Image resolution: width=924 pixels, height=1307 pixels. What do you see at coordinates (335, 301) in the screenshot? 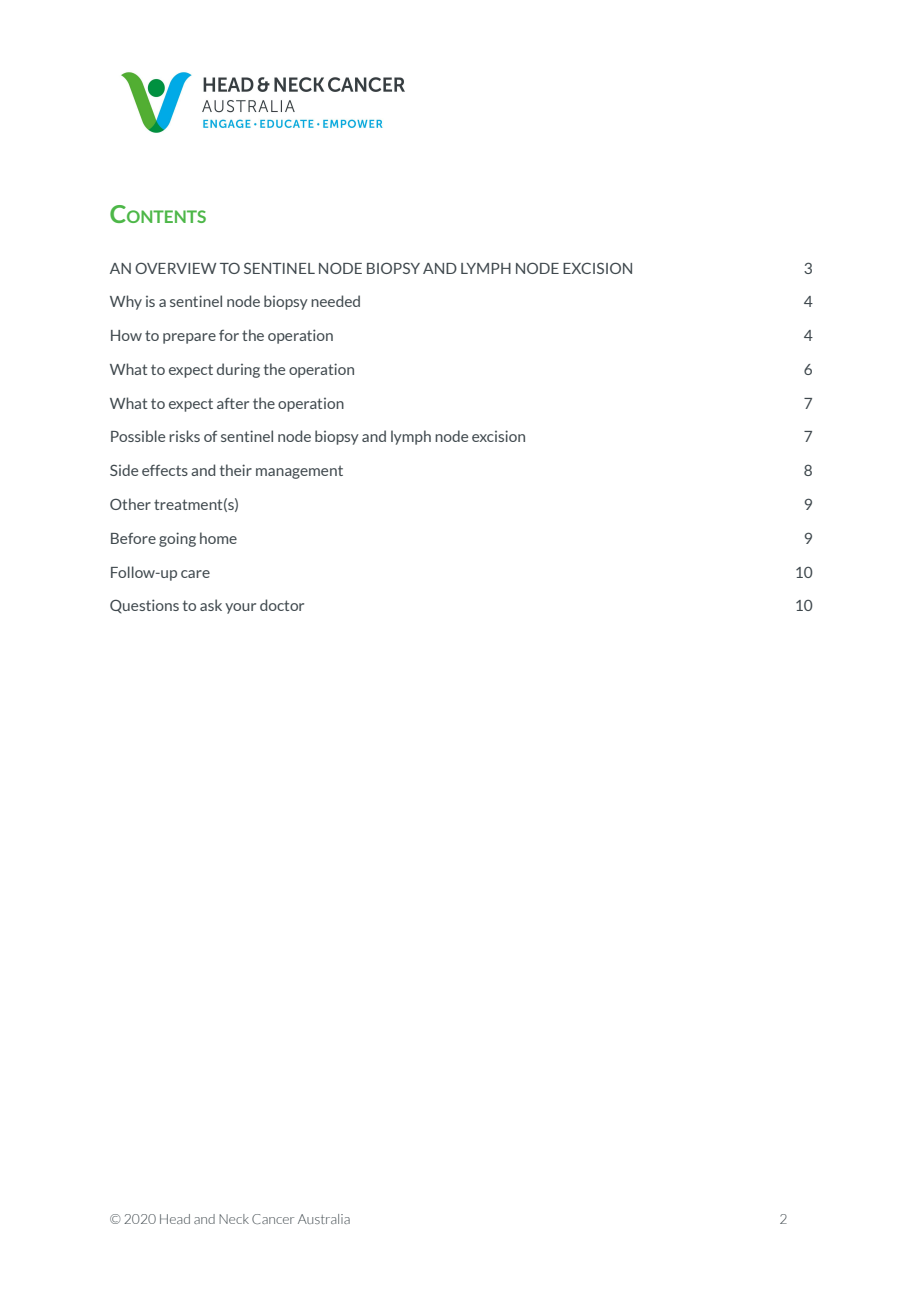
I see `needed` at bounding box center [335, 301].
